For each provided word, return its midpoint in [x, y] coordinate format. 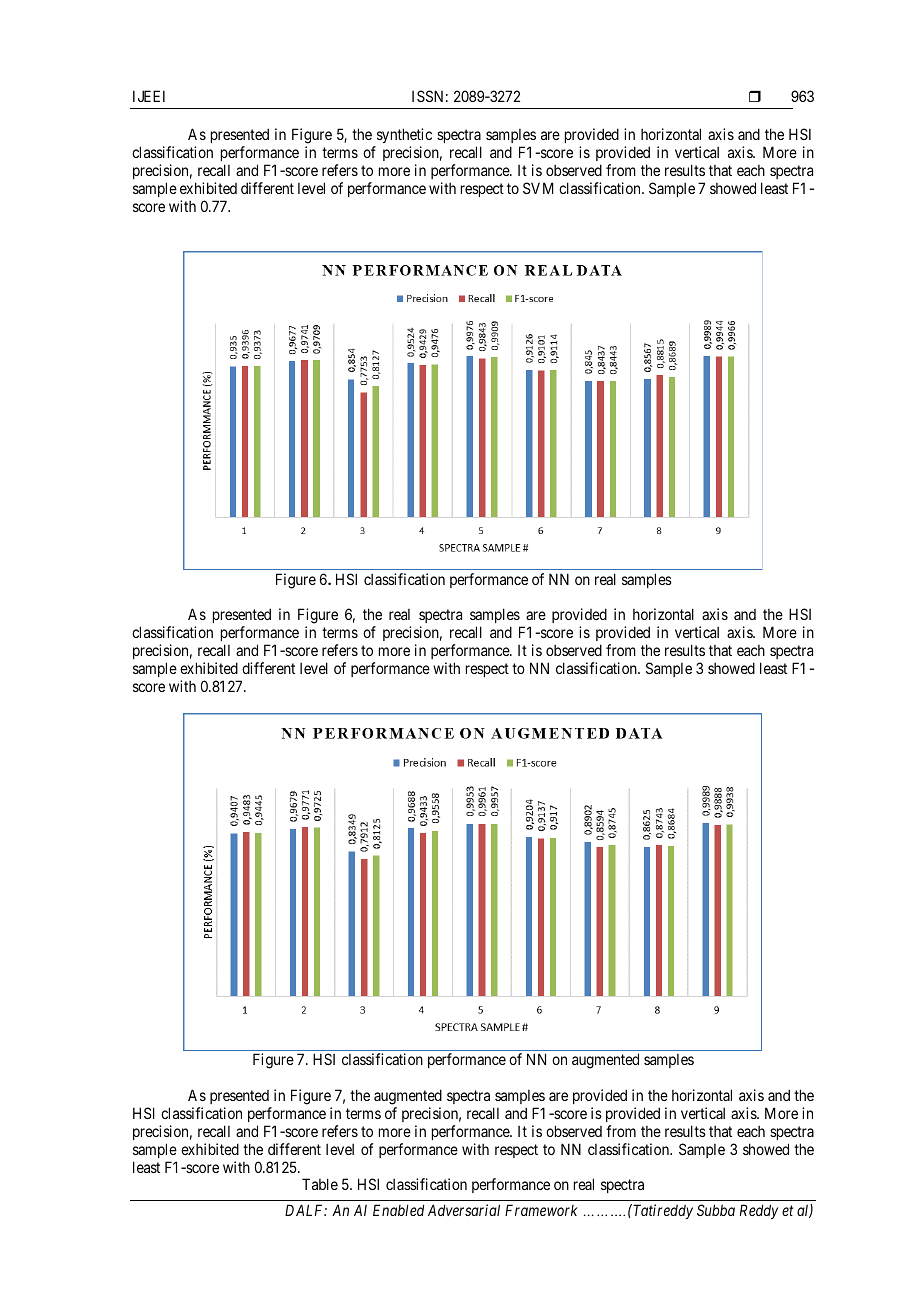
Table [320, 1184]
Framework [541, 1210]
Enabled [398, 1210]
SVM [538, 188]
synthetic [404, 135]
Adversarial [464, 1210]
